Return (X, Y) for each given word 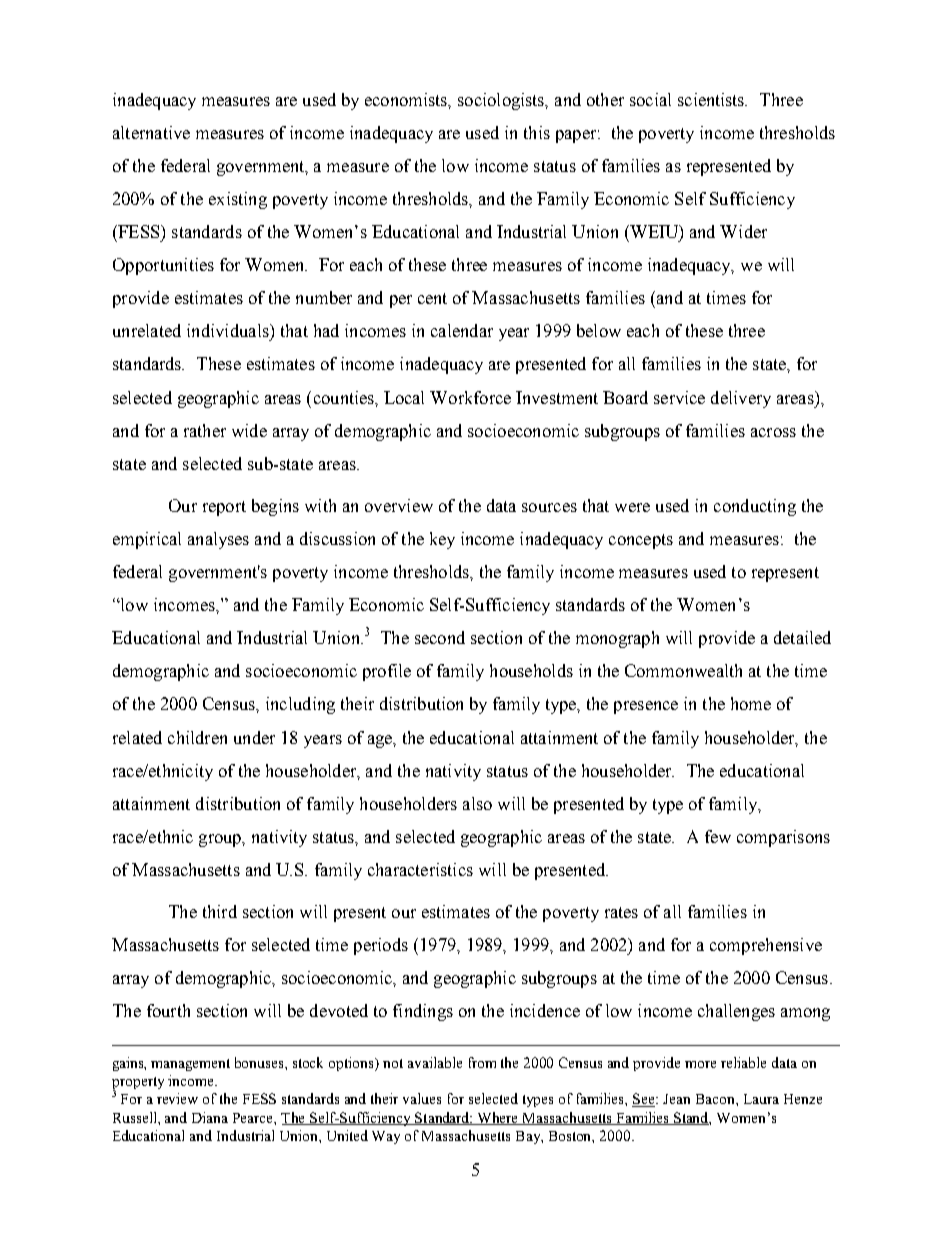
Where (498, 1118)
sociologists (502, 101)
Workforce (470, 397)
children (197, 737)
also (477, 803)
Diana (210, 1117)
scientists (712, 99)
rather (205, 430)
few (718, 836)
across (773, 432)
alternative (151, 132)
